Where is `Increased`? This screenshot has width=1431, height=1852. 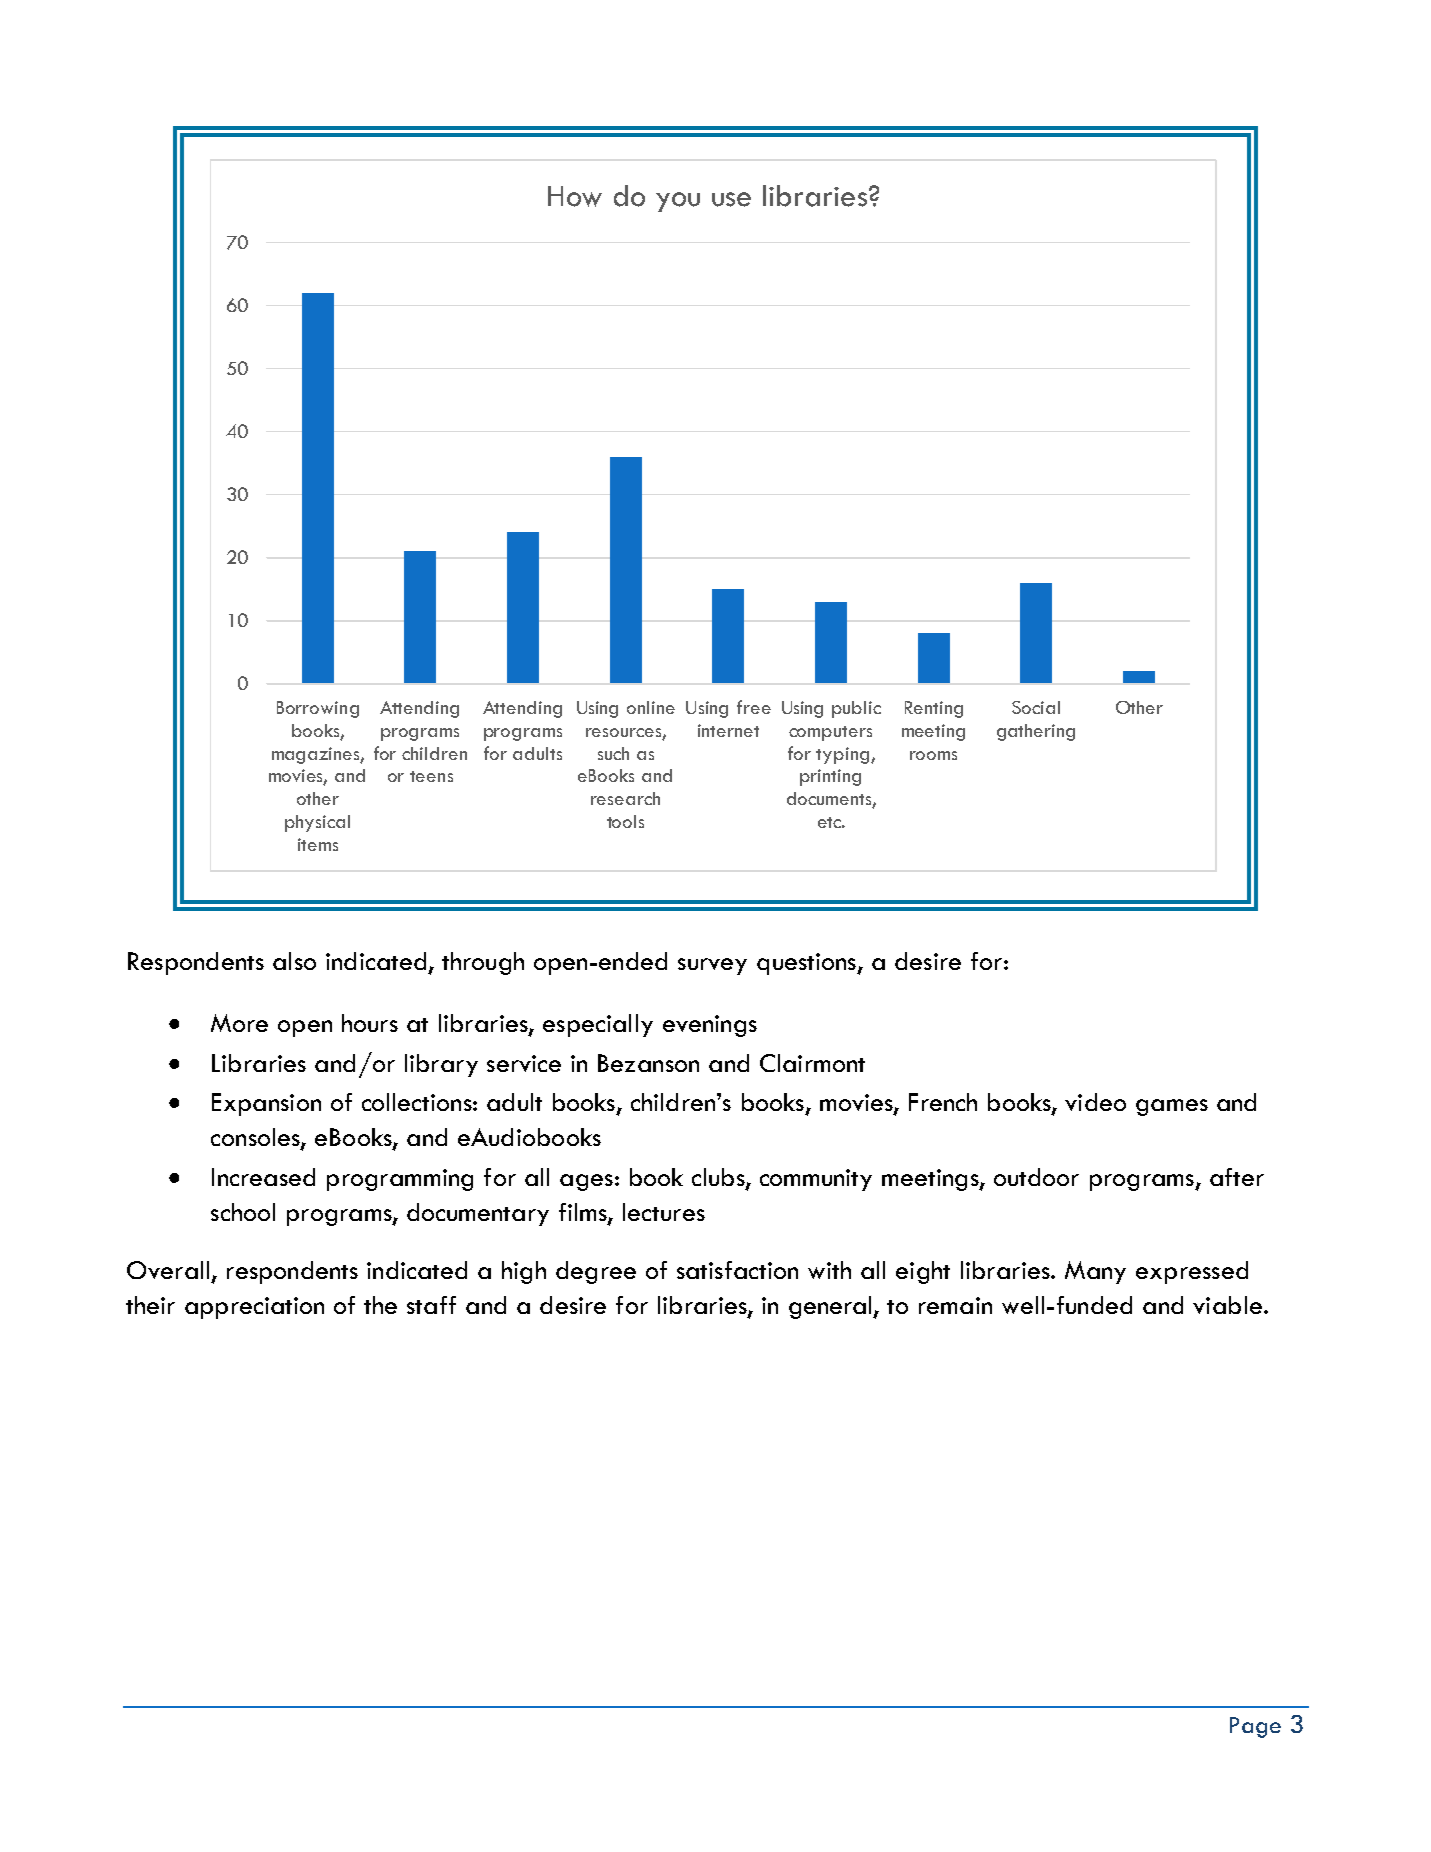 Increased is located at coordinates (263, 1177).
